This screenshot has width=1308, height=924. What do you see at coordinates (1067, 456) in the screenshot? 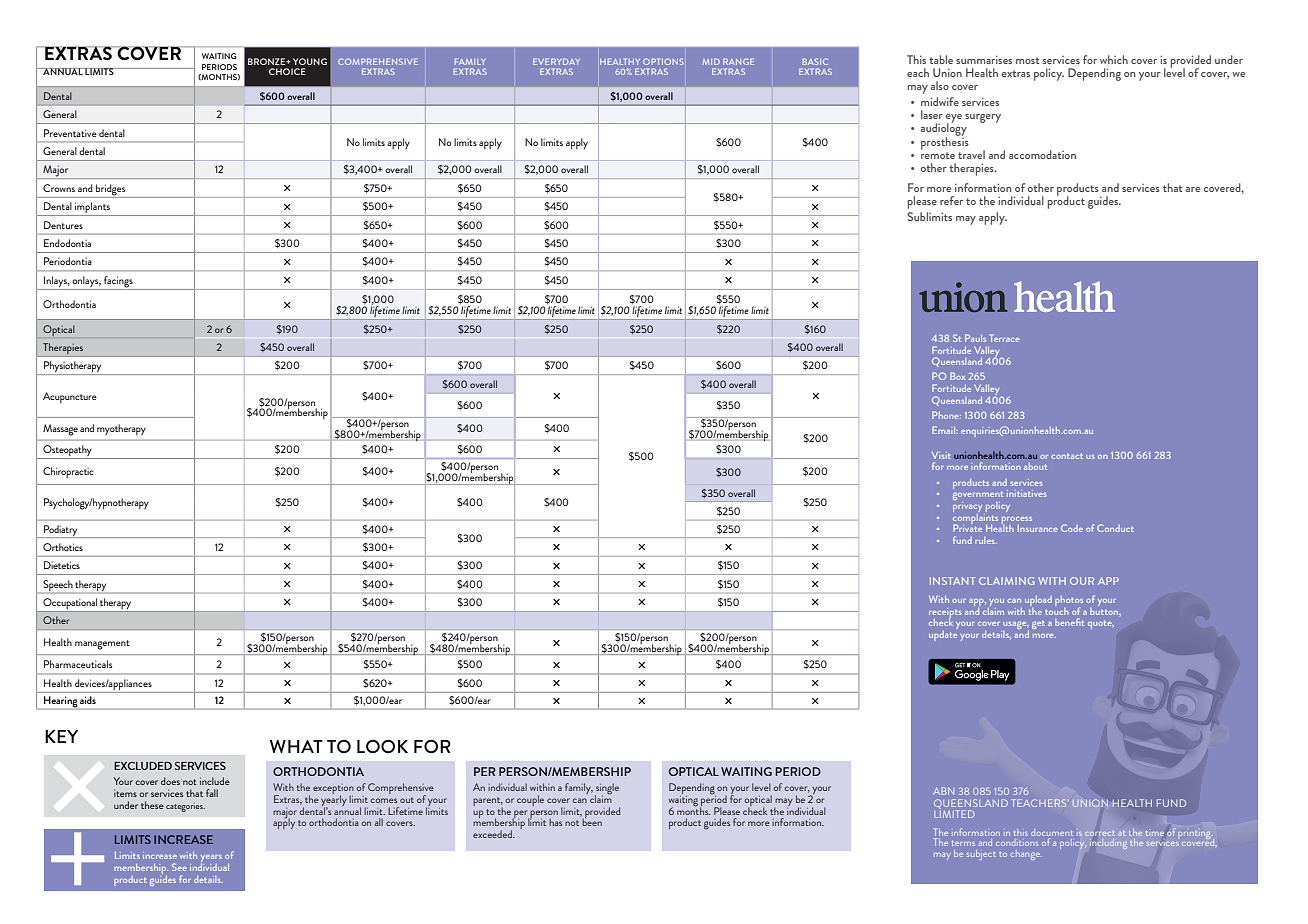
I see `contact` at bounding box center [1067, 456].
